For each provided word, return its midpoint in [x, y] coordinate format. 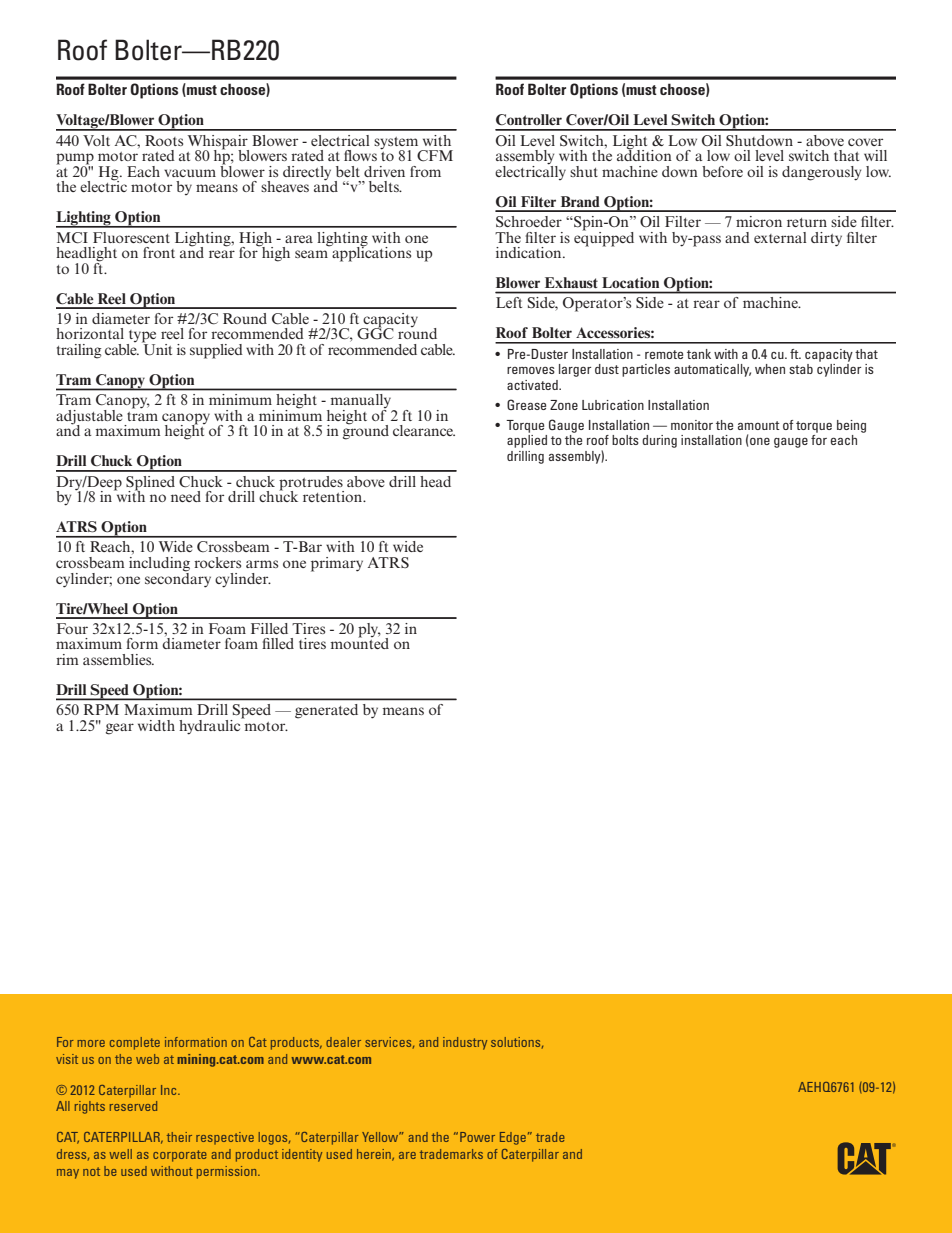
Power [477, 1137]
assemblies [118, 659]
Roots [164, 140]
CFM [435, 156]
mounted [360, 642]
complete [135, 1043]
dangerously [821, 173]
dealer [343, 1042]
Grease [526, 404]
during [659, 441]
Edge [513, 1138]
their [179, 1137]
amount [759, 425]
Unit [157, 348]
